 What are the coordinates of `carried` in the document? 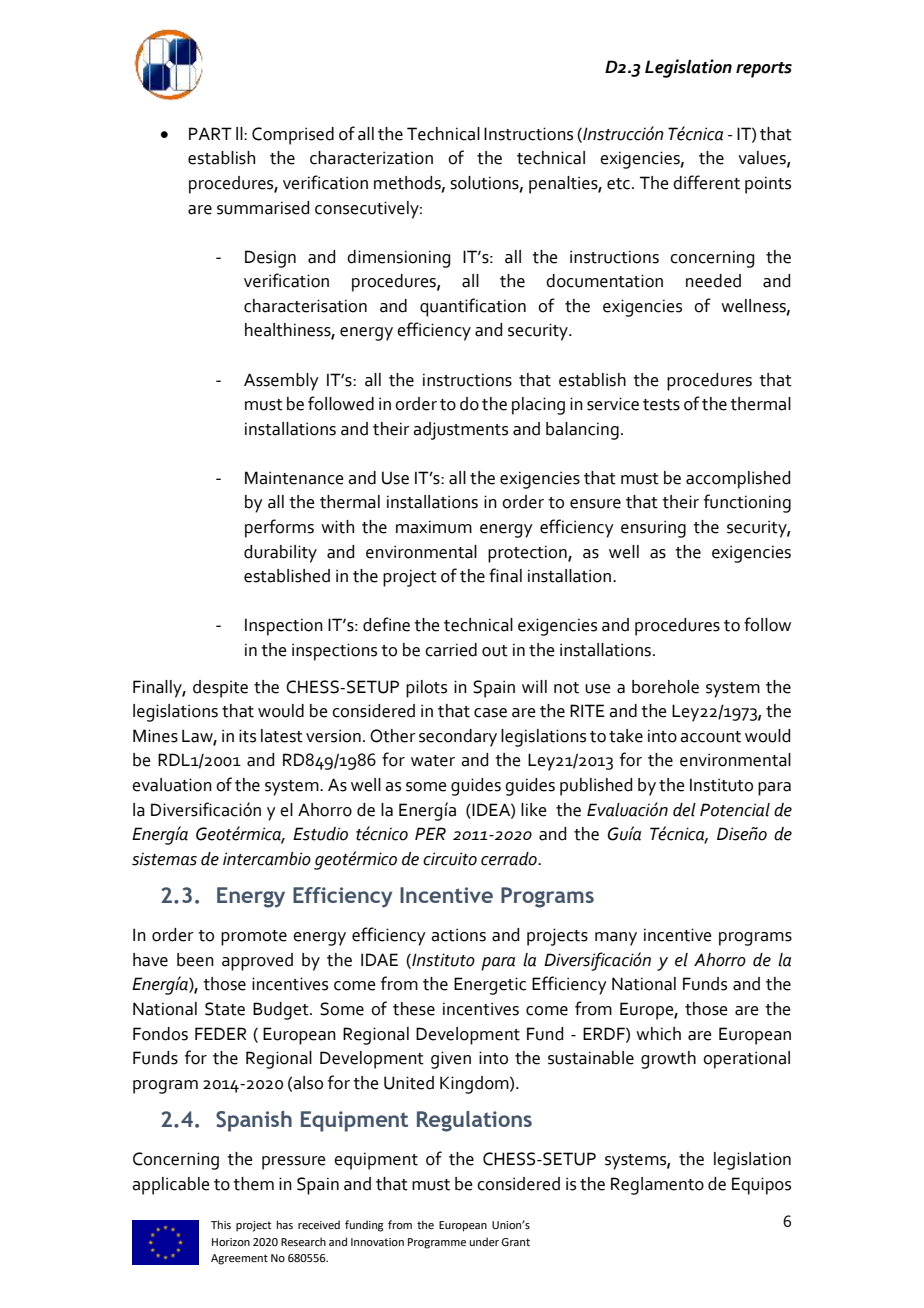 It's located at (451, 650).
